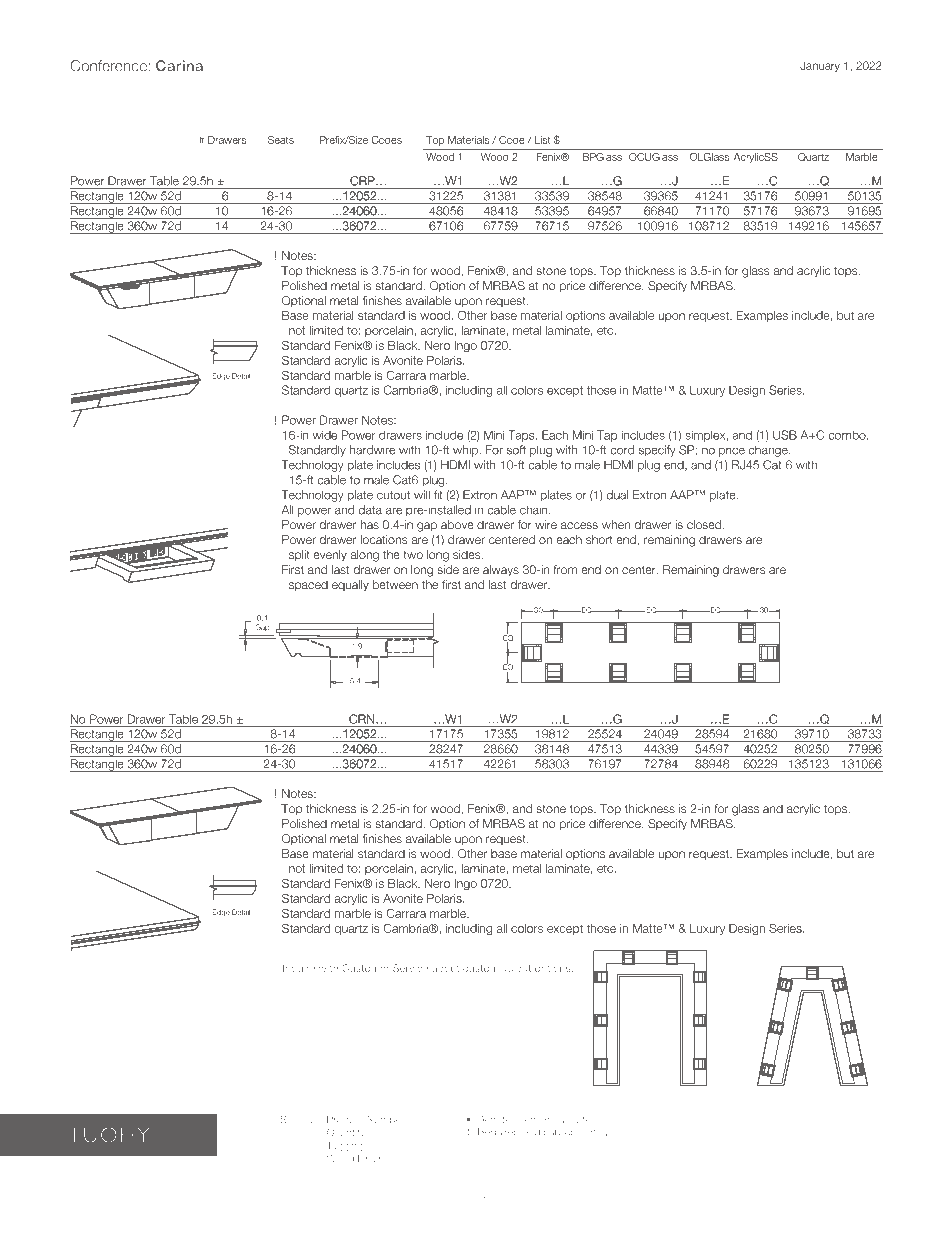 This screenshot has height=1233, width=952. Describe the element at coordinates (543, 140) in the screenshot. I see `List` at that location.
